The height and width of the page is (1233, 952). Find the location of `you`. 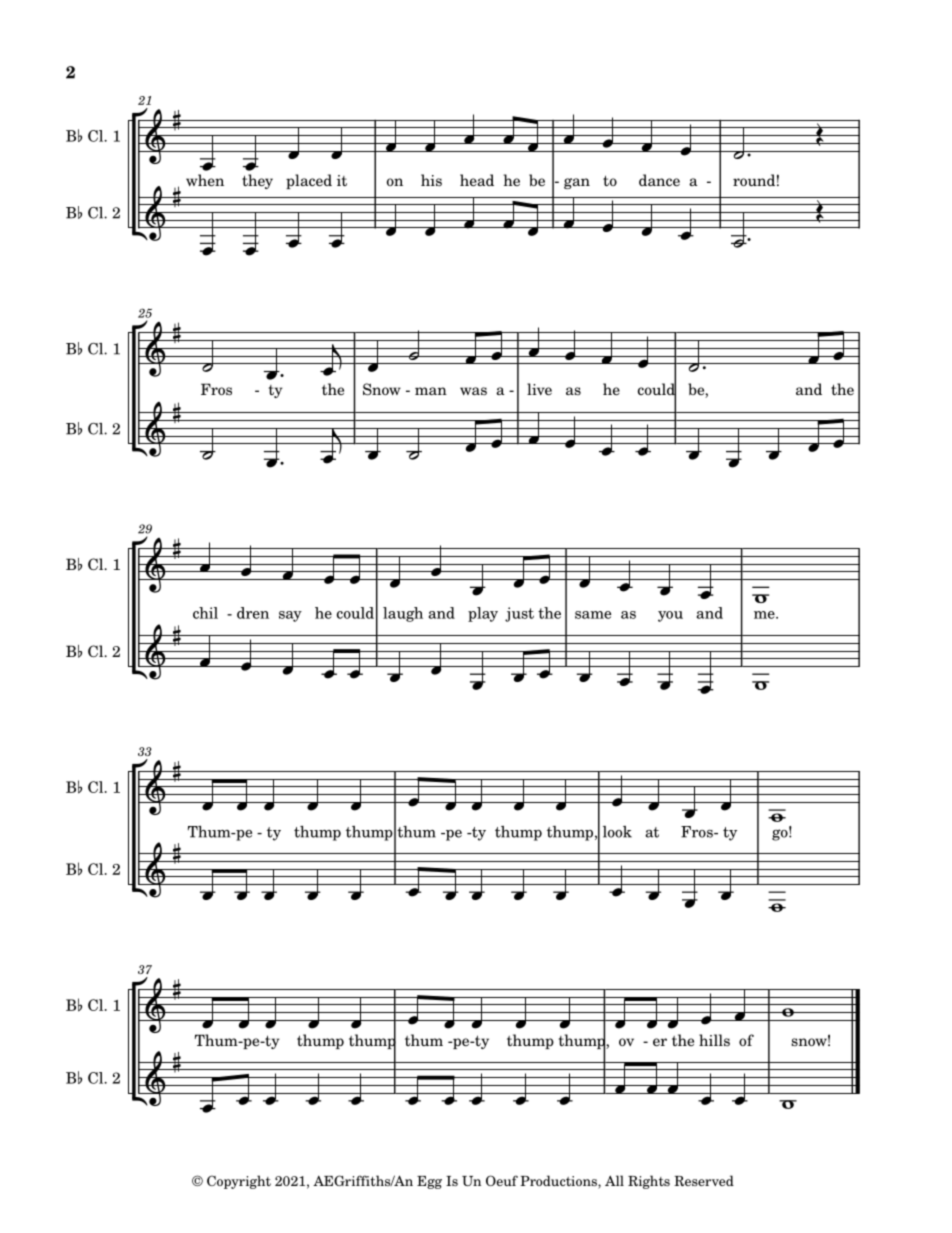

you is located at coordinates (670, 616).
